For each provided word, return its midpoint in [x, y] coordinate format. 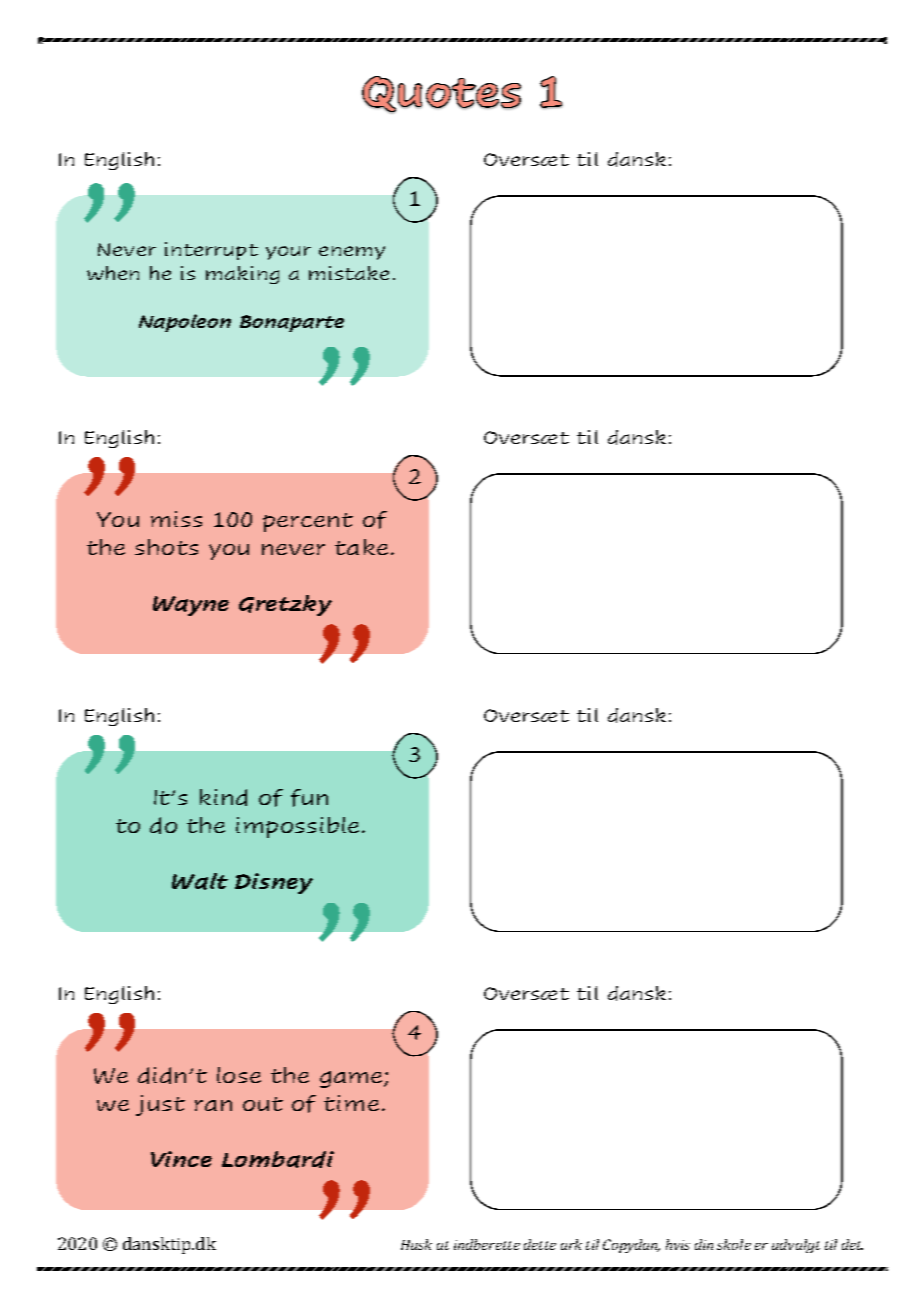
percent [308, 522]
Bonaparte [292, 323]
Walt [200, 881]
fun [309, 798]
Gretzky [285, 605]
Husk [416, 1244]
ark [571, 1244]
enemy [352, 253]
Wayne [191, 606]
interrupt [211, 251]
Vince [181, 1159]
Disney [274, 883]
